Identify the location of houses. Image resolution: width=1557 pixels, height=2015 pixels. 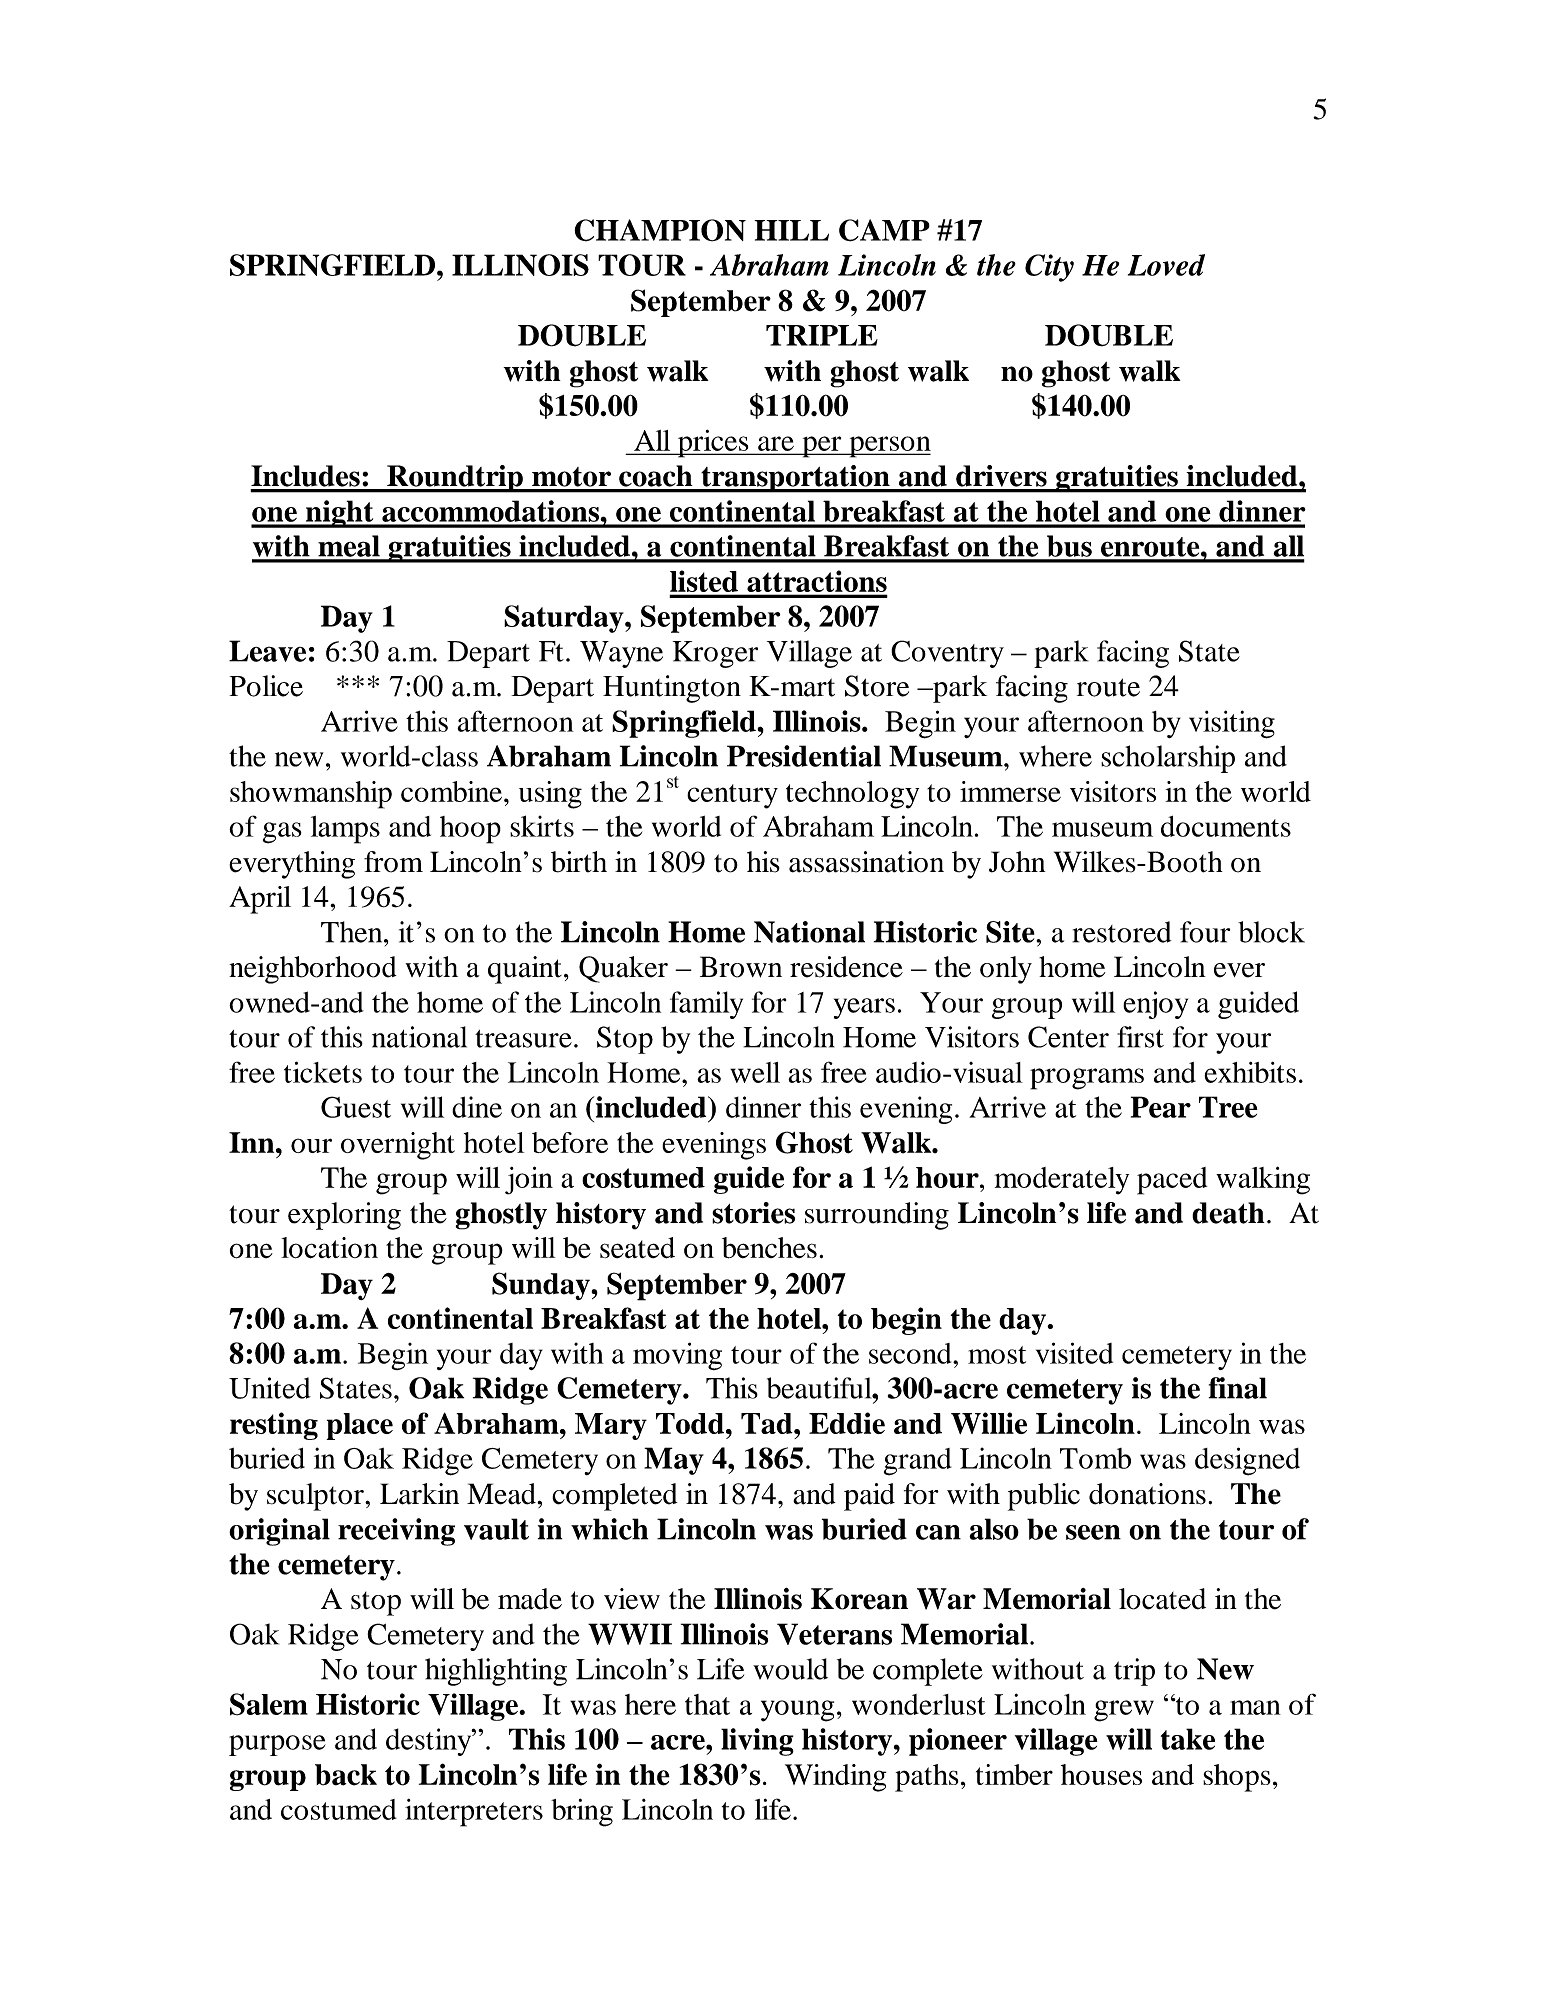
(1101, 1774).
